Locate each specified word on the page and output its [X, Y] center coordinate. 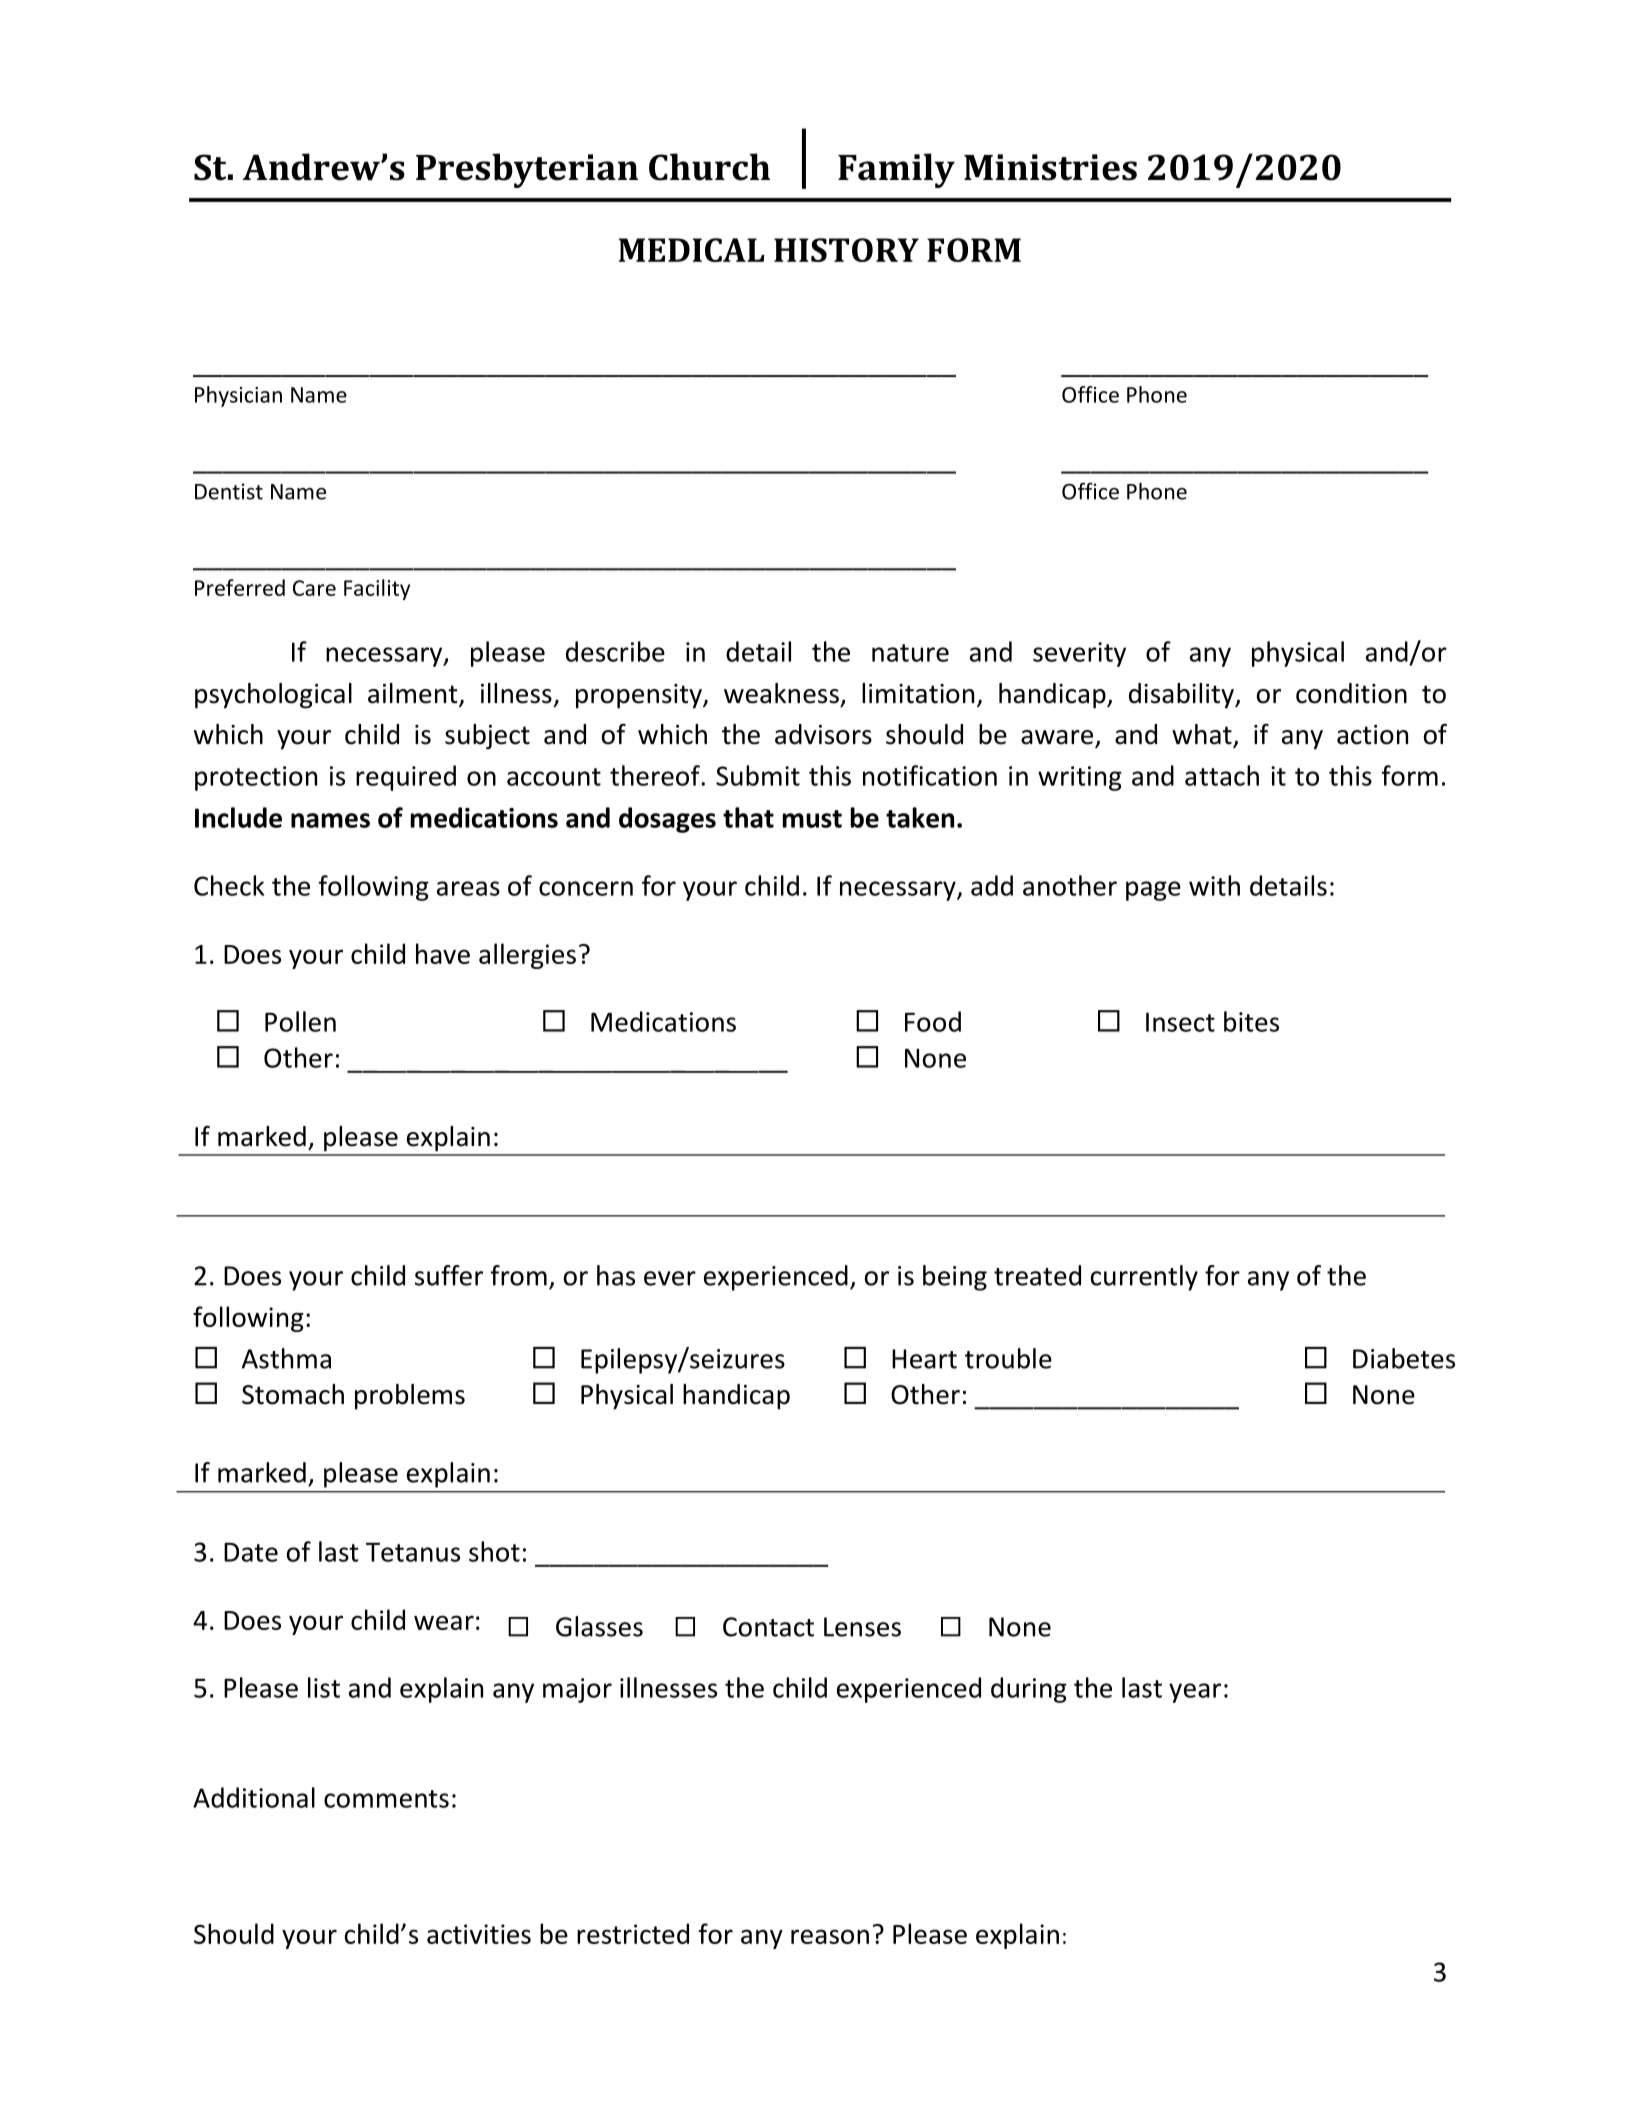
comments [386, 1799]
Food [933, 1021]
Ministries [1050, 167]
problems [410, 1397]
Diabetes [1404, 1358]
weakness [781, 693]
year [1195, 1693]
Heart [924, 1359]
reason [830, 1936]
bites [1251, 1021]
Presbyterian [527, 170]
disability [1182, 696]
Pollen [300, 1021]
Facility [377, 589]
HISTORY [846, 250]
